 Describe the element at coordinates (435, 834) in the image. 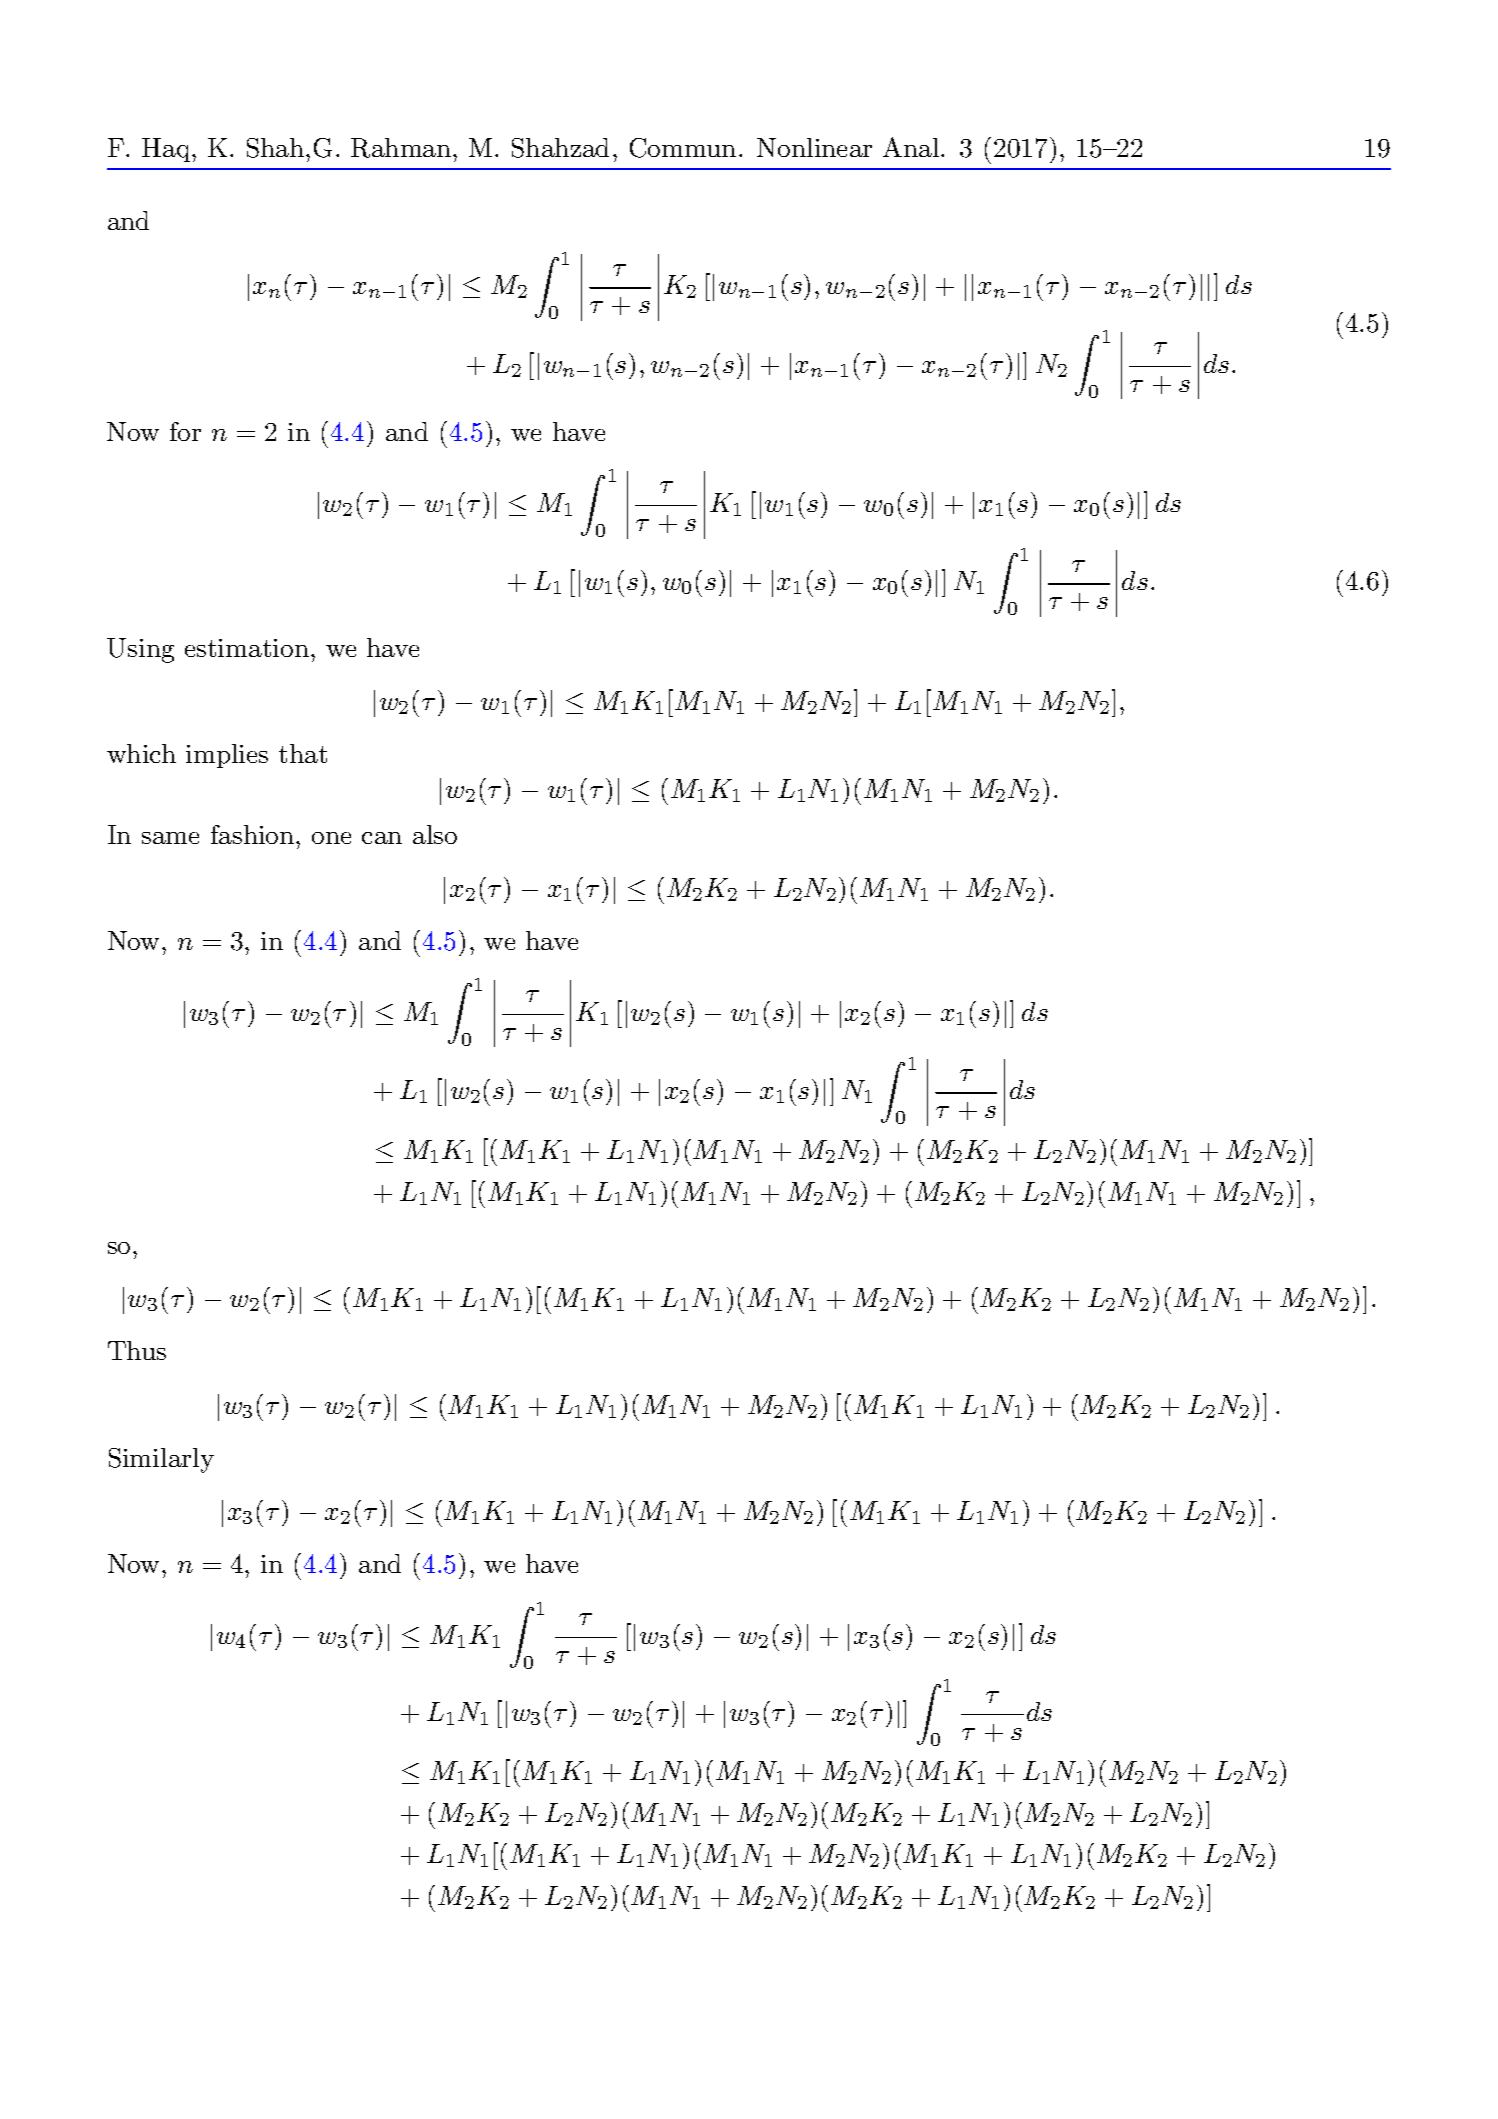

I see `also` at that location.
